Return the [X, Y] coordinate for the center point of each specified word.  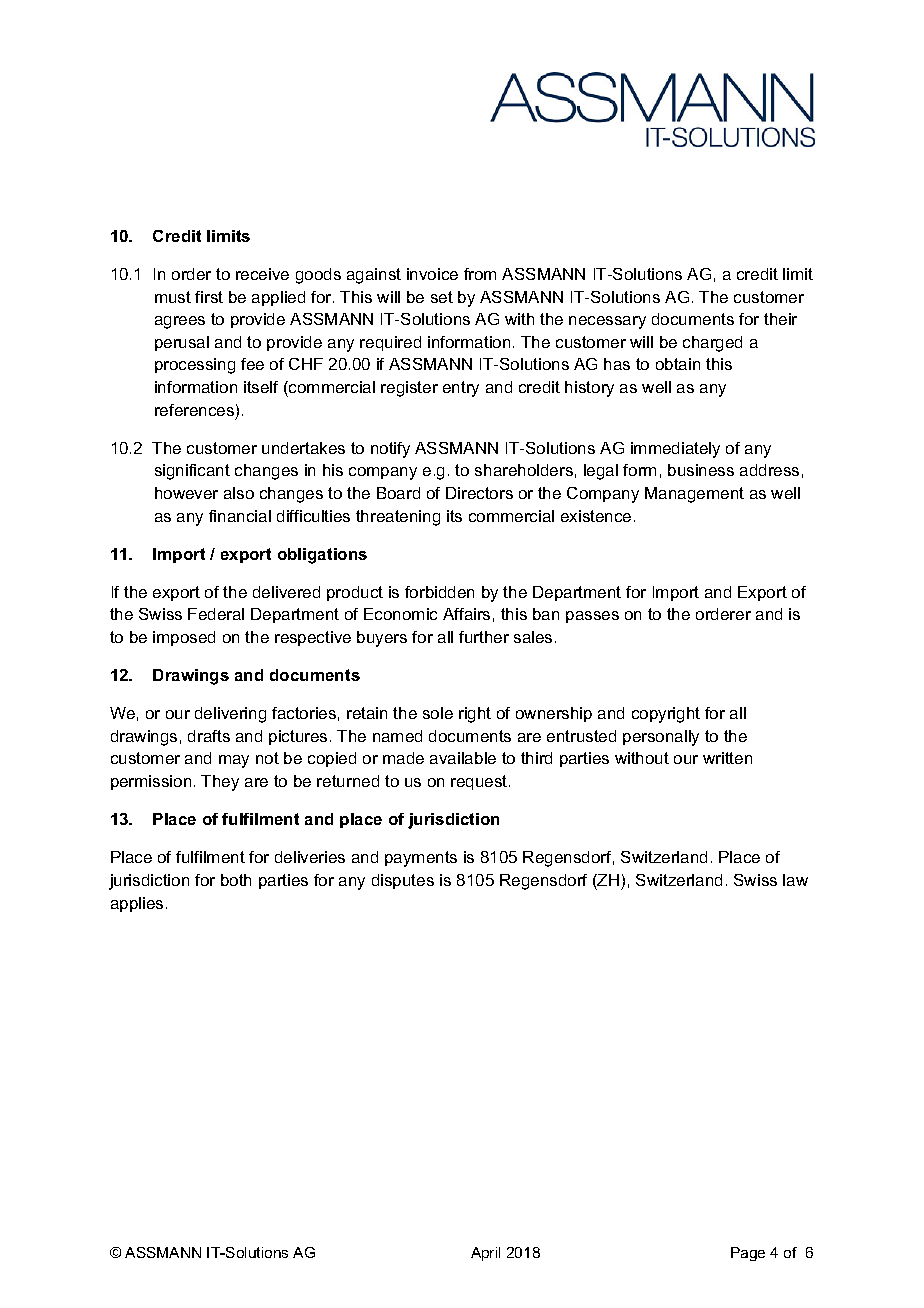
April [485, 1254]
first [209, 297]
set [442, 297]
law [795, 880]
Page [748, 1254]
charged [712, 344]
